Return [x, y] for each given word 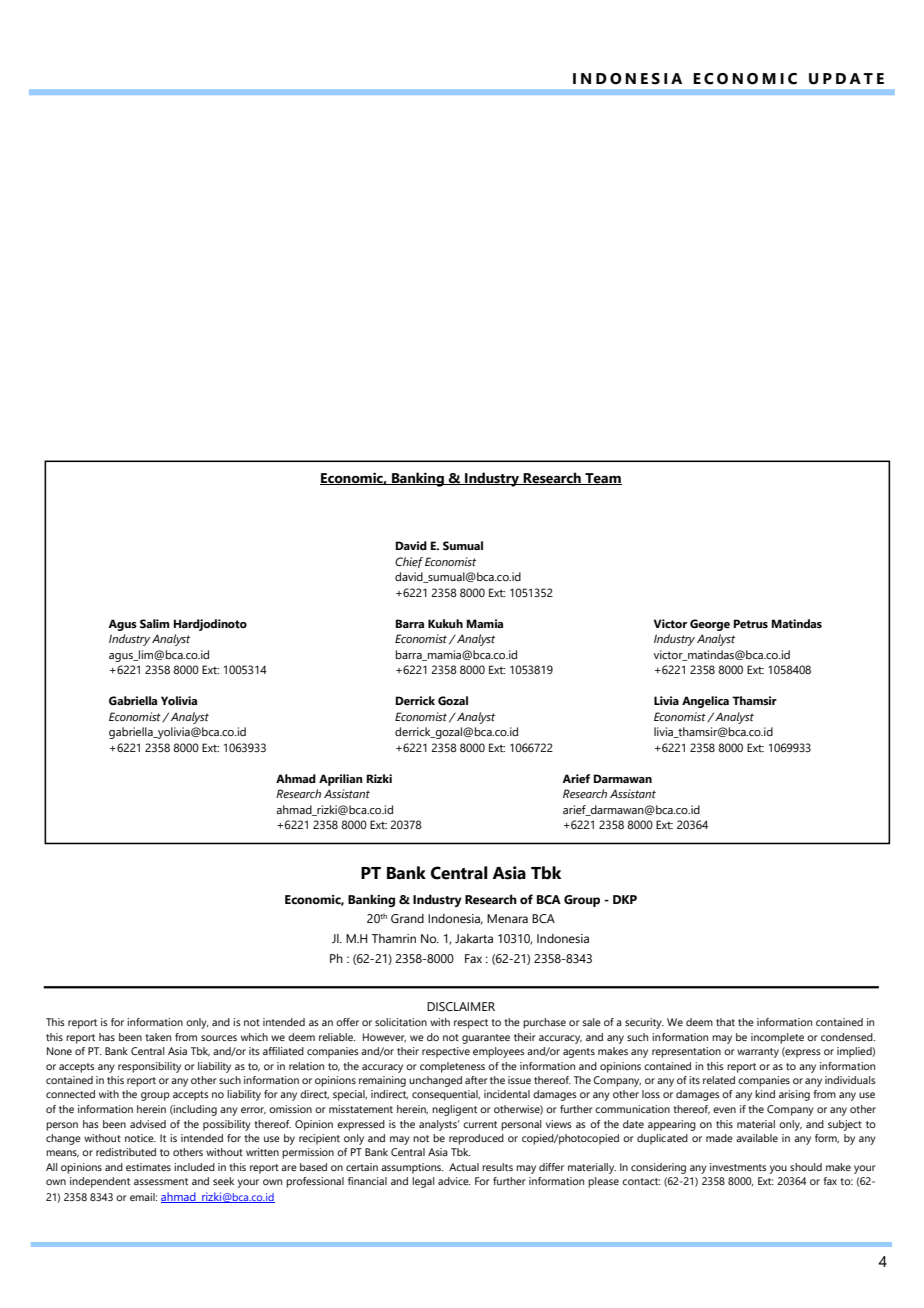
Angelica [705, 702]
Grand [407, 918]
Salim [155, 623]
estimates [148, 1167]
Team [602, 479]
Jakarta [474, 938]
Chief [409, 562]
